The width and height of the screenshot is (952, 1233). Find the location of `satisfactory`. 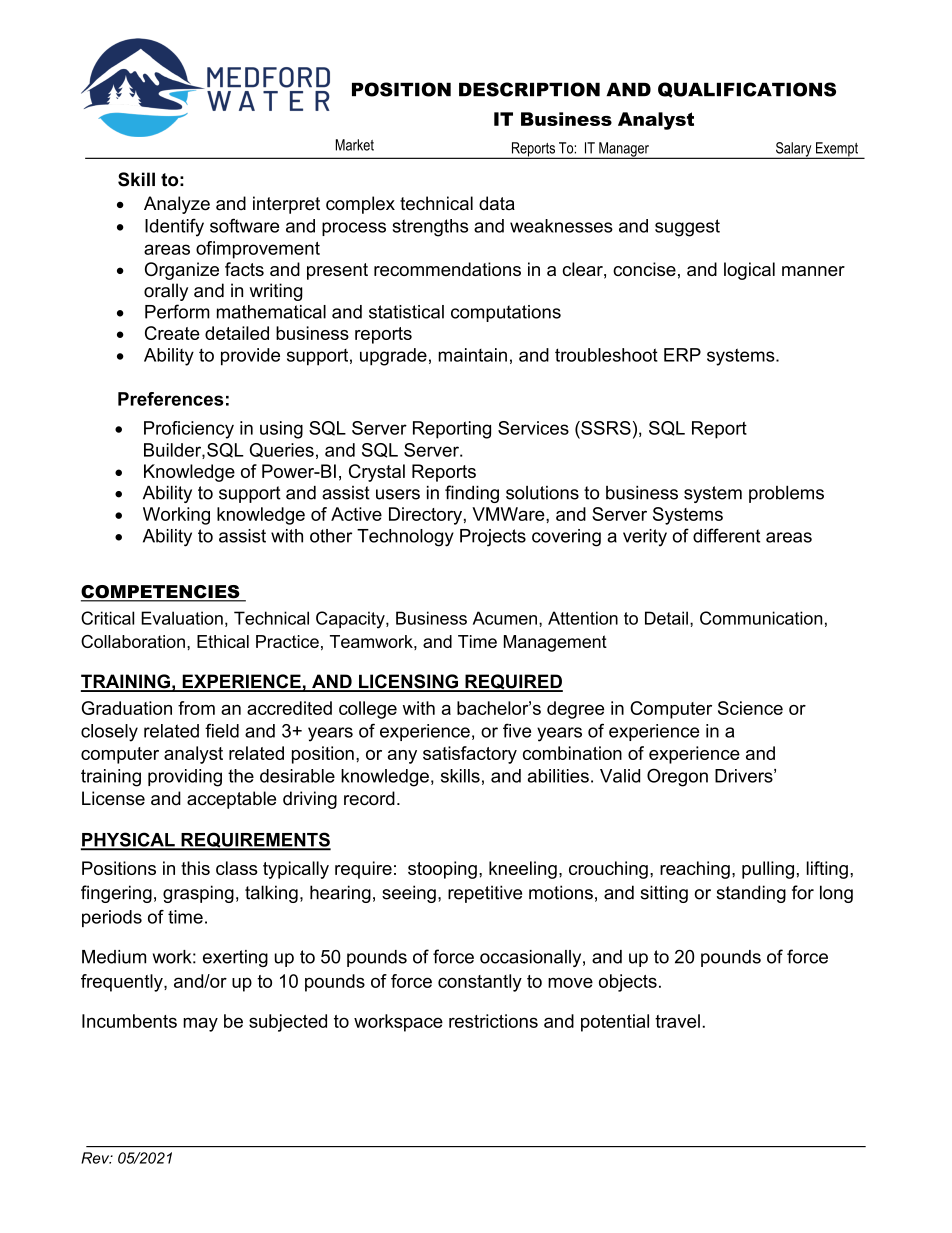

satisfactory is located at coordinates (470, 755).
